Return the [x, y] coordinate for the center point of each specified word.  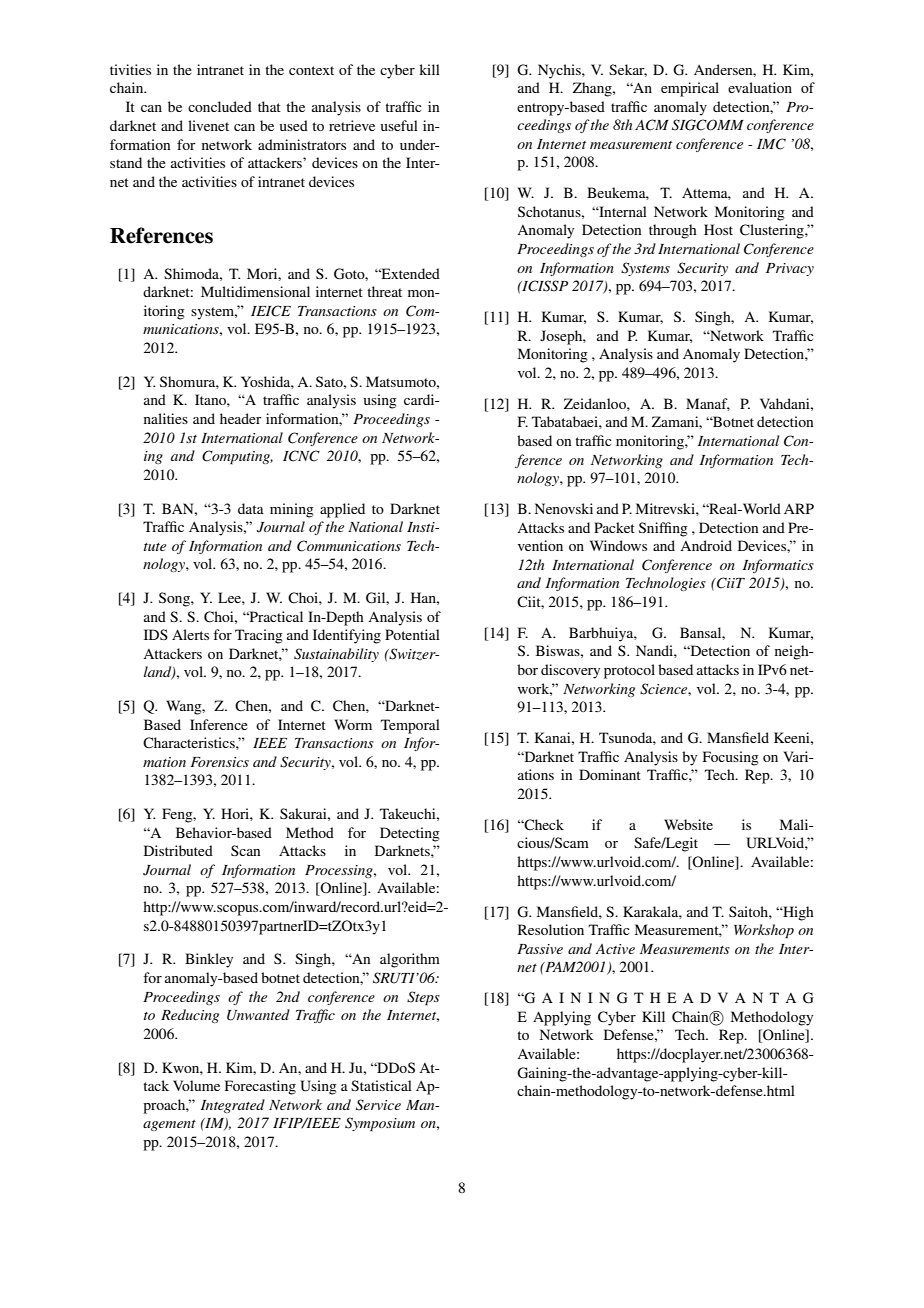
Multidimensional [255, 291]
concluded [220, 106]
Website [688, 824]
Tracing [259, 636]
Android [706, 545]
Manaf [708, 404]
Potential [412, 634]
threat [384, 291]
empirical [690, 89]
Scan [245, 850]
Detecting [410, 834]
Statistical [381, 1085]
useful [399, 125]
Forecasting [260, 1087]
